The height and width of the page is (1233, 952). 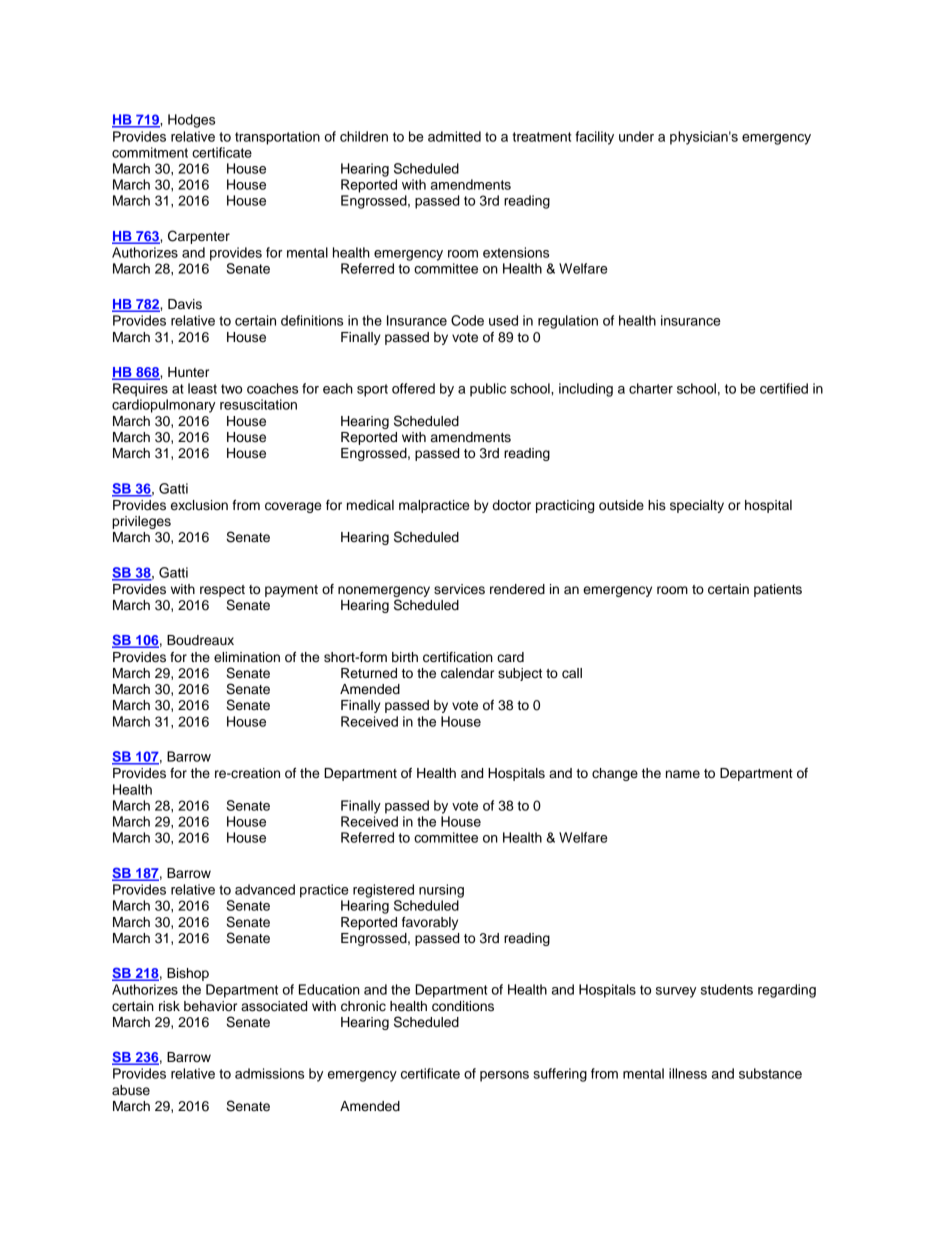 What do you see at coordinates (191, 121) in the page?
I see `Hodges` at bounding box center [191, 121].
